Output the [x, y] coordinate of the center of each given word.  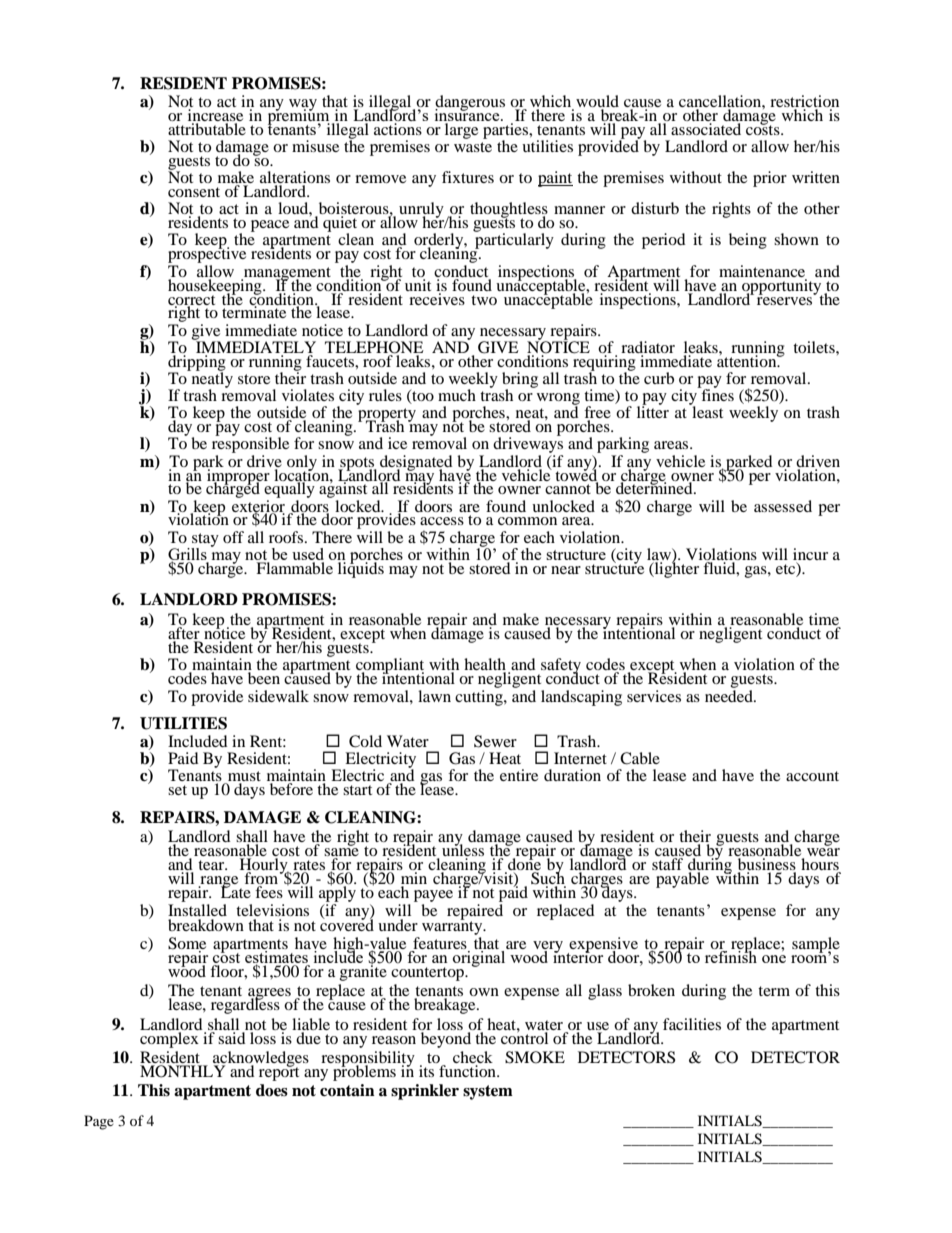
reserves [786, 299]
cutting [480, 696]
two [484, 300]
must [243, 777]
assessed [783, 506]
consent [194, 192]
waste [473, 147]
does [272, 1090]
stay [205, 541]
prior [770, 179]
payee [433, 896]
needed [730, 694]
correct [191, 301]
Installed [197, 910]
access [442, 521]
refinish [731, 956]
